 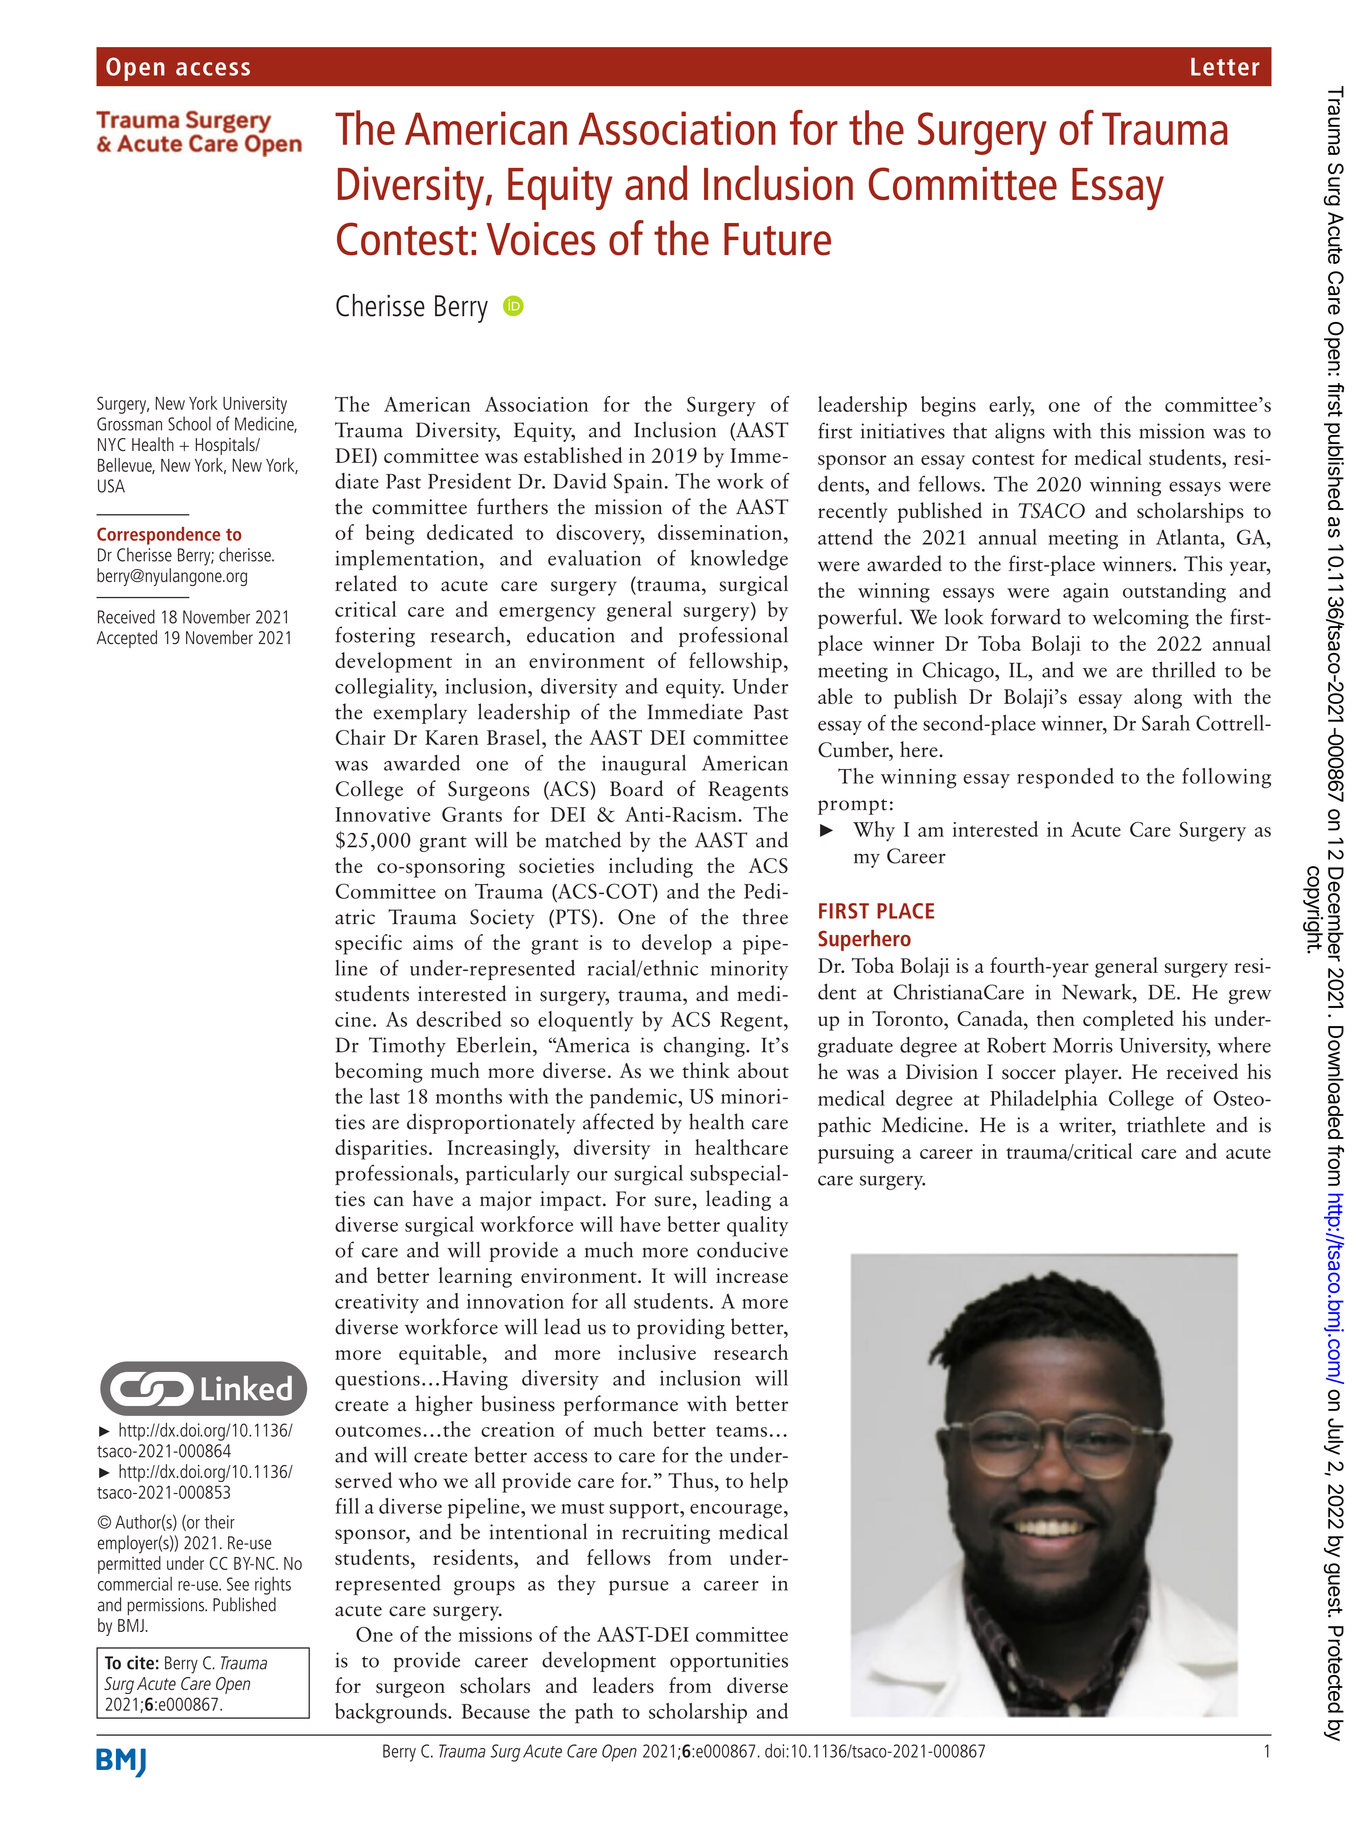 What do you see at coordinates (1098, 992) in the page?
I see `Newark` at bounding box center [1098, 992].
